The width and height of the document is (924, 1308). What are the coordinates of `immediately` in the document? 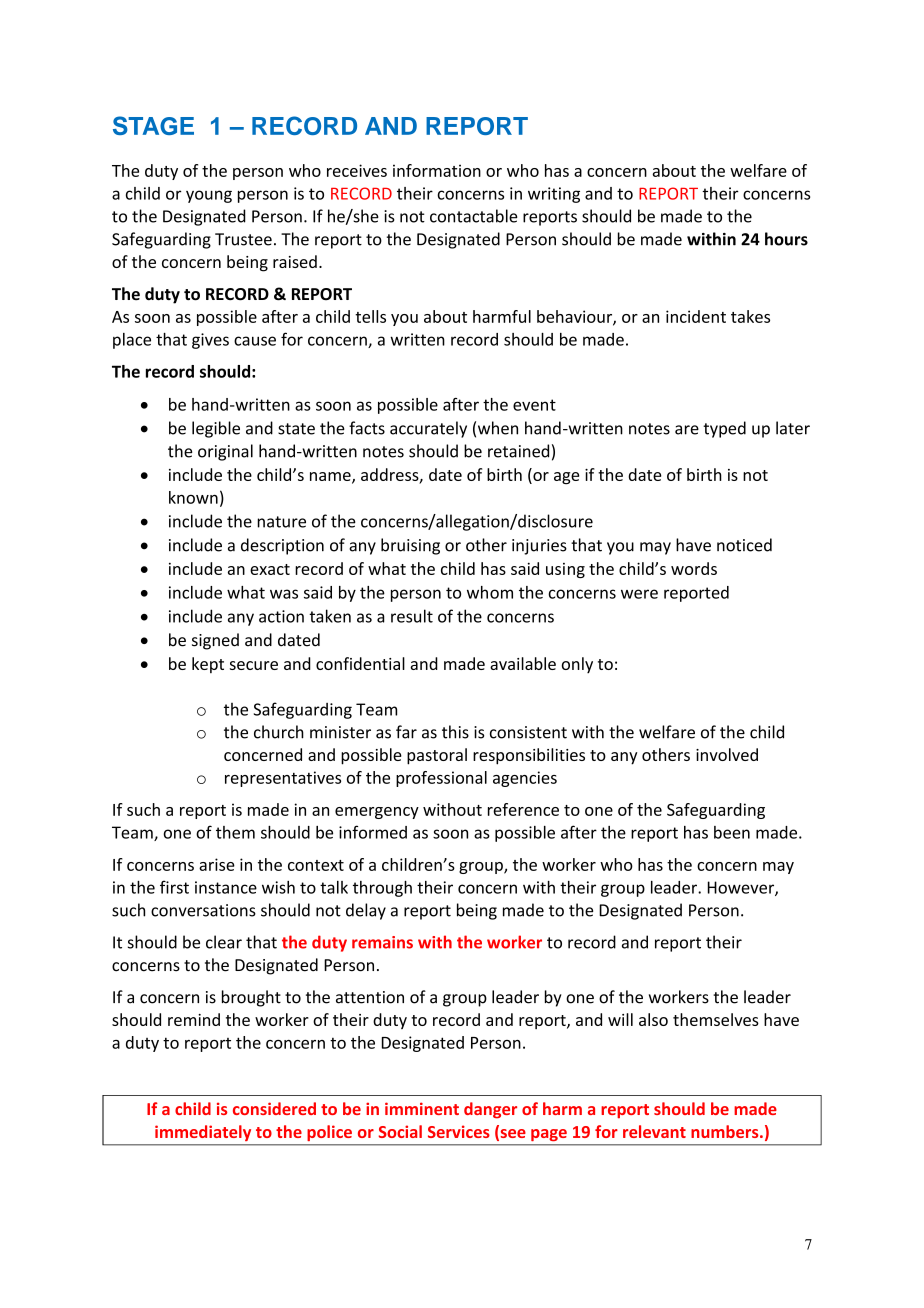 It's located at (203, 1133).
